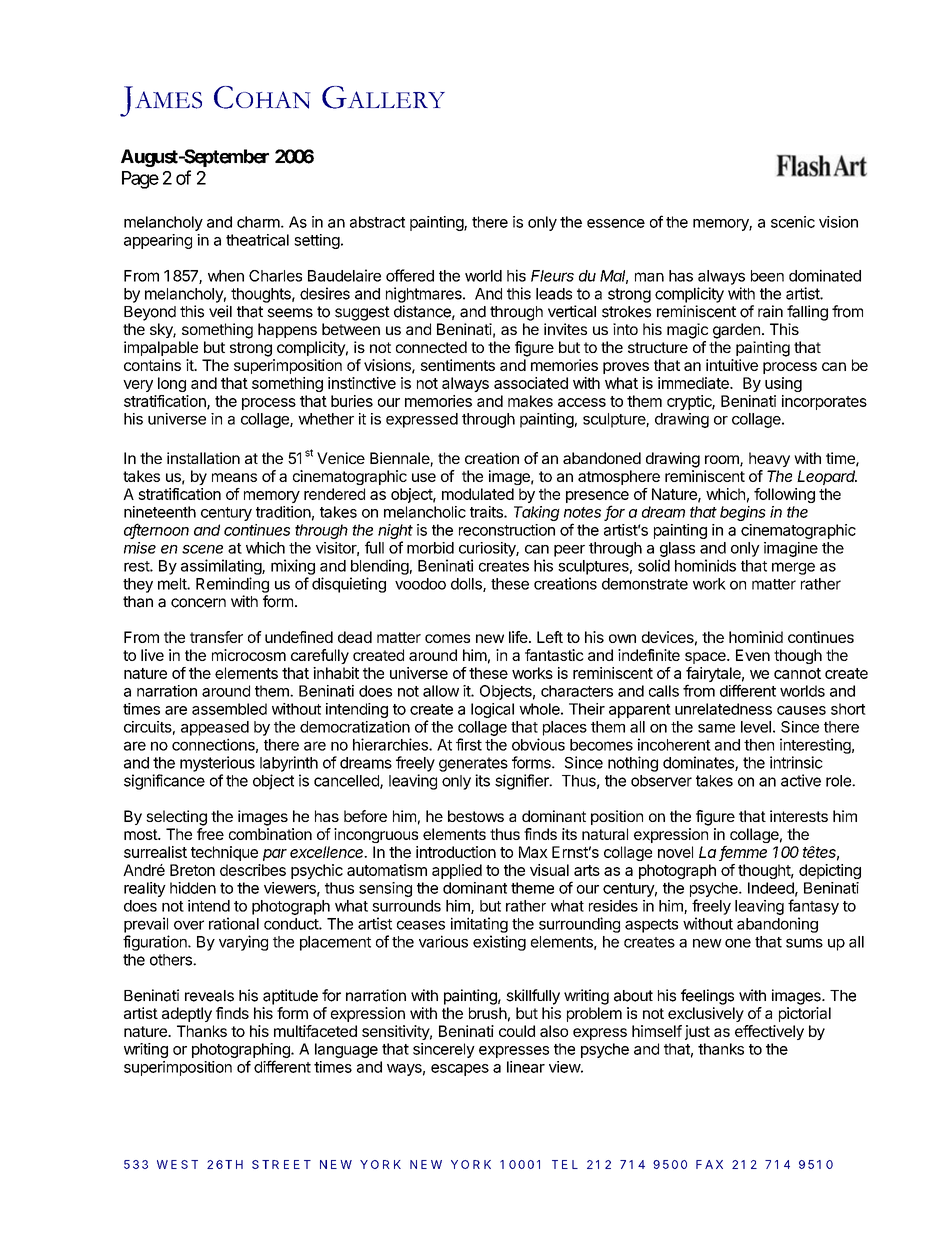  What do you see at coordinates (753, 655) in the page?
I see `Even` at bounding box center [753, 655].
